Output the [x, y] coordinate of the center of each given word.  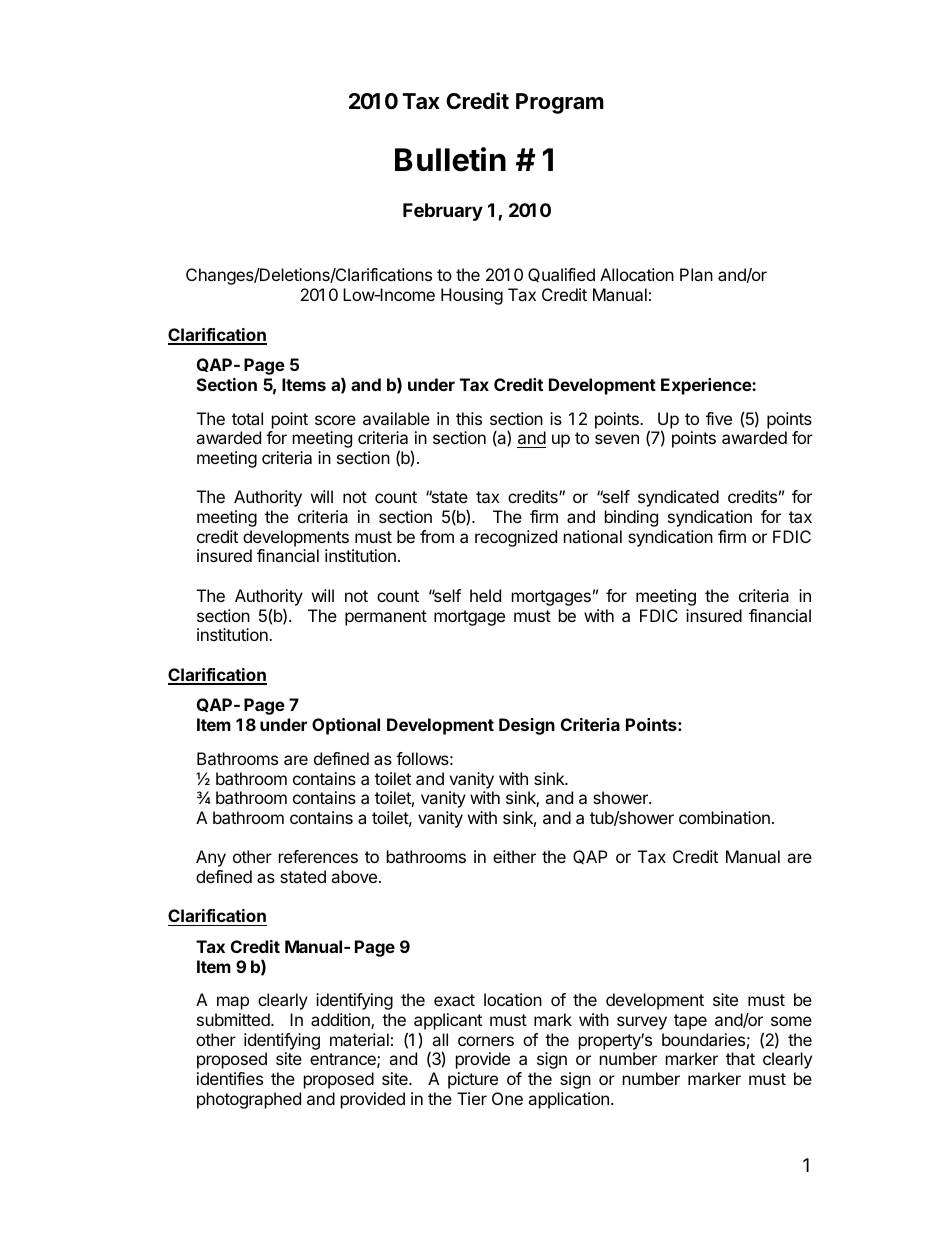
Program [560, 103]
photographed [249, 1100]
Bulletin [450, 159]
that [740, 1058]
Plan [696, 274]
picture [473, 1080]
